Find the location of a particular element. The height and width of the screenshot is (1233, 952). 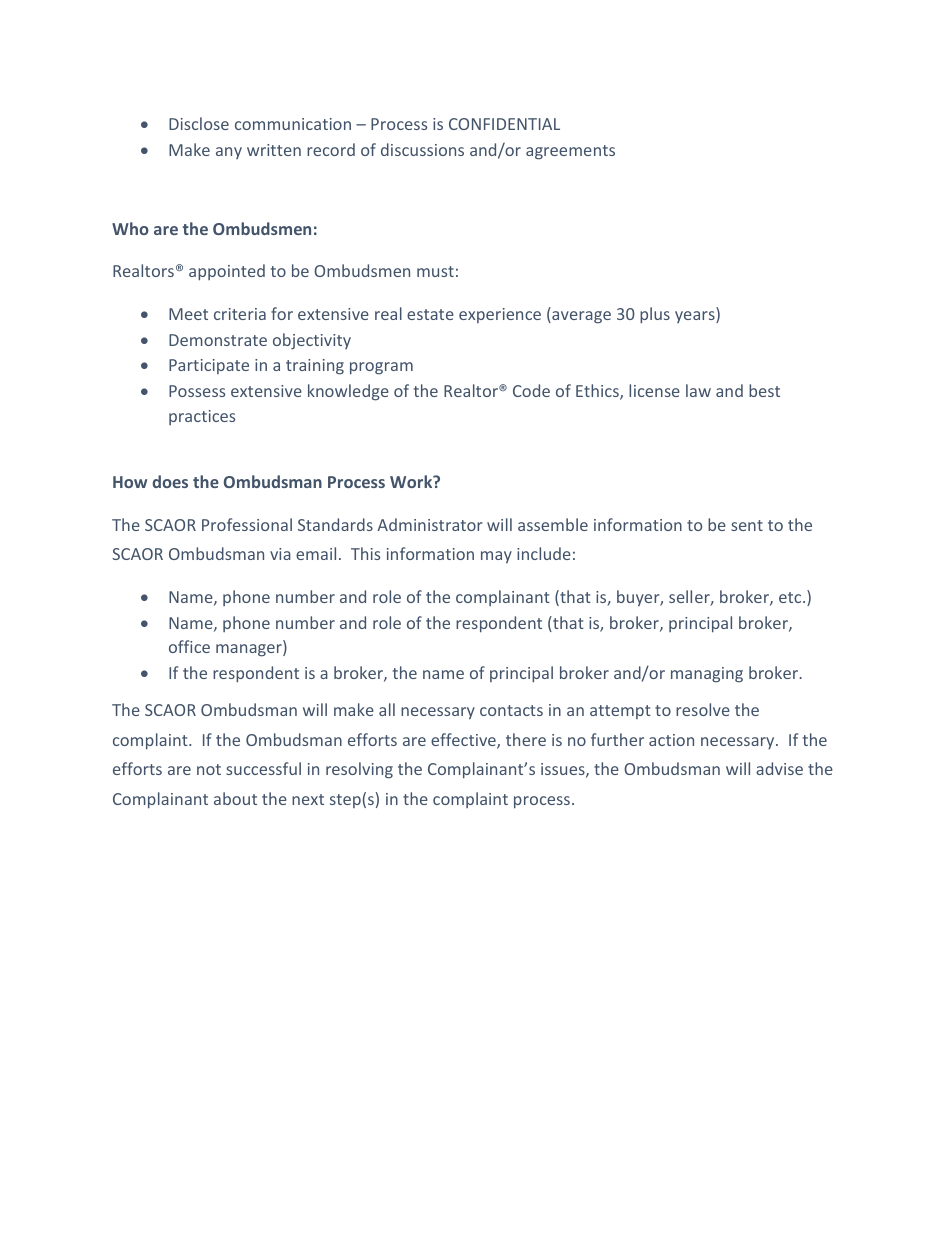

discussions is located at coordinates (422, 149).
